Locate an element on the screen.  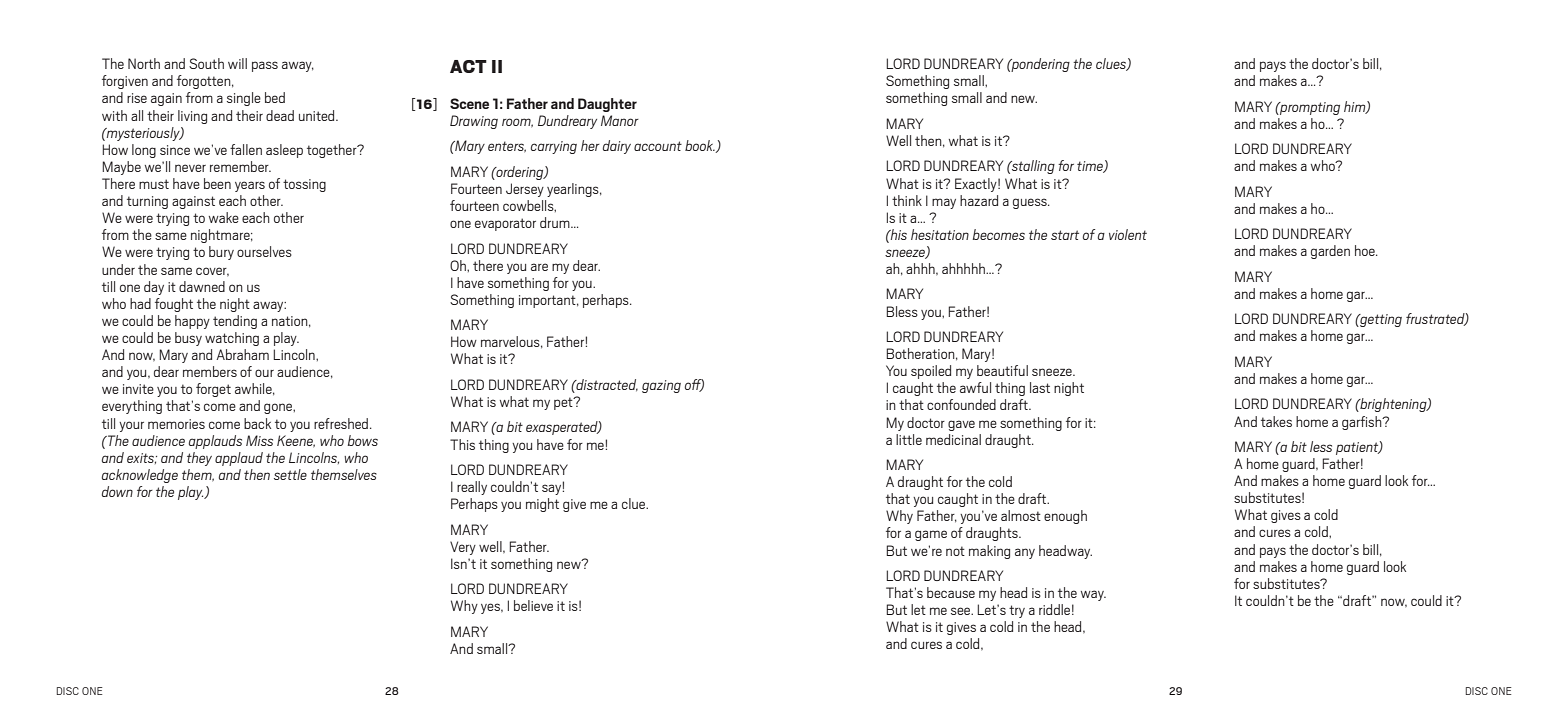
pass is located at coordinates (265, 66).
